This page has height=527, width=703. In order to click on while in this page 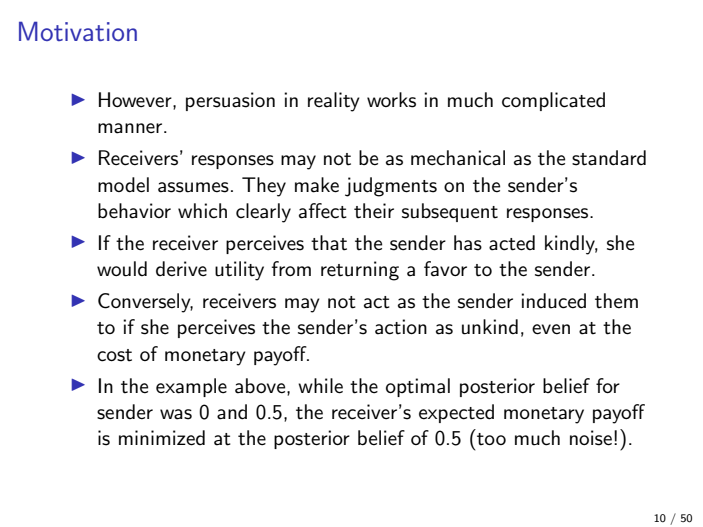, I will do `click(320, 386)`.
